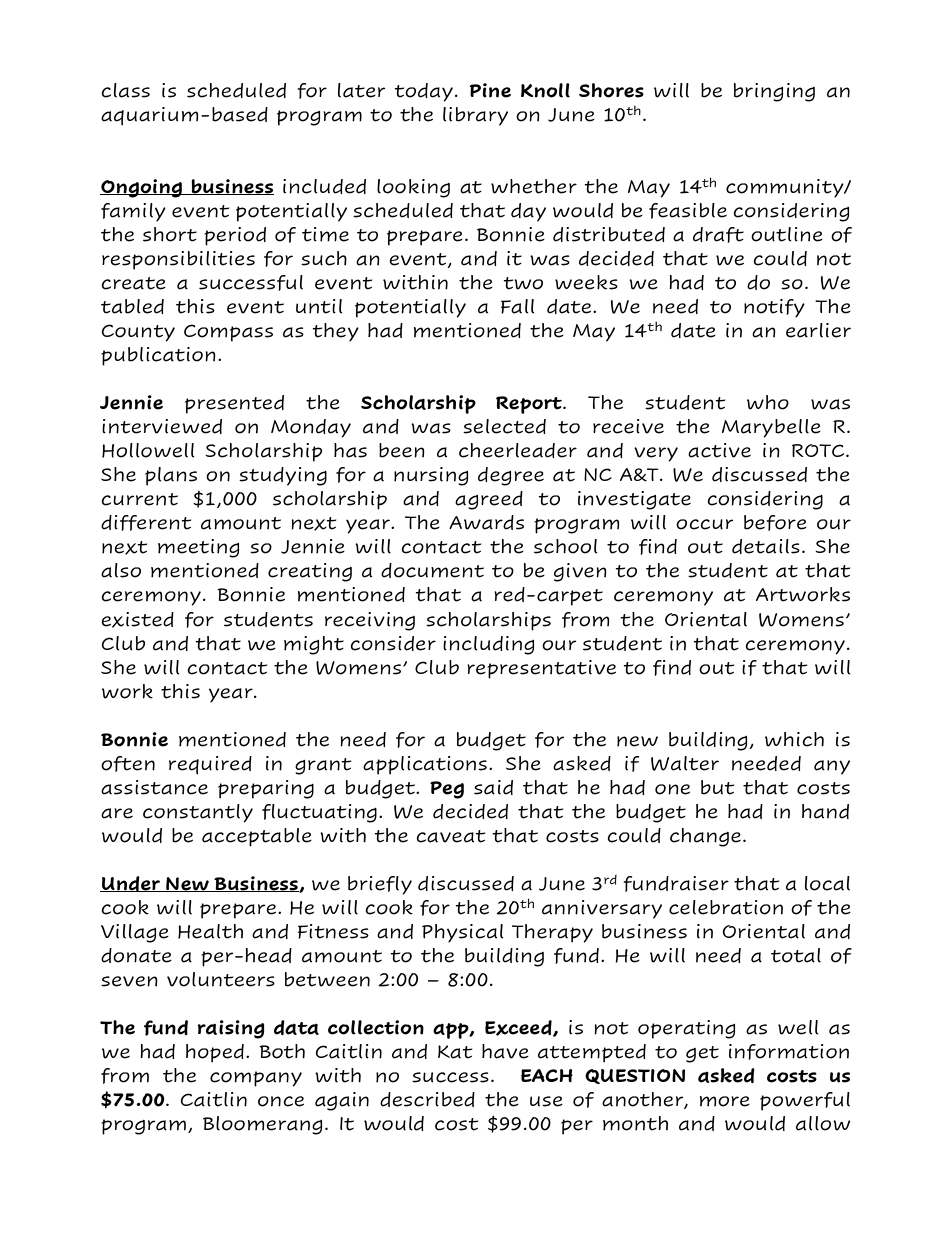 The image size is (952, 1233). Describe the element at coordinates (530, 405) in the document. I see `Report` at that location.
